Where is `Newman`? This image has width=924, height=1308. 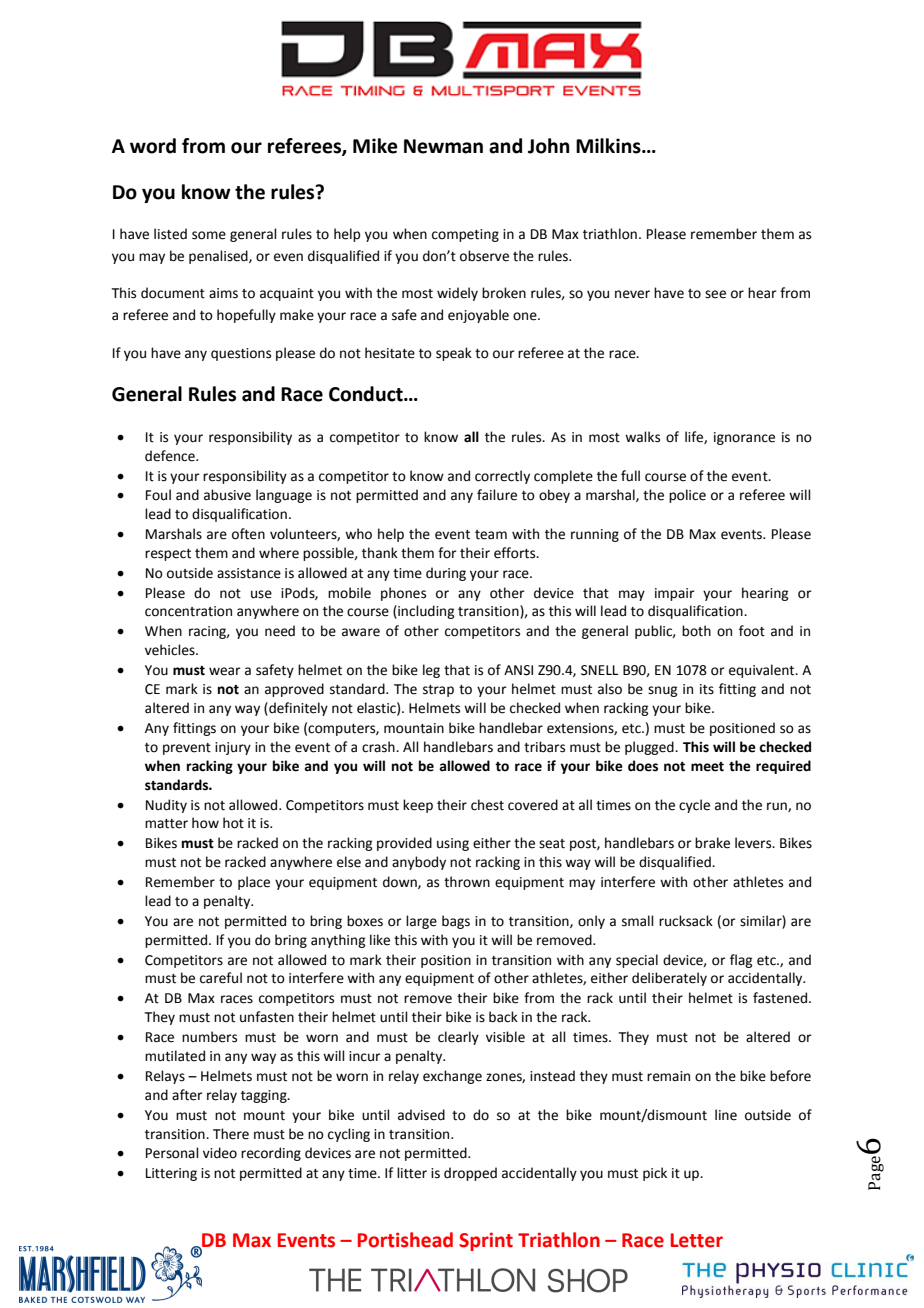
Newman is located at coordinates (443, 146).
